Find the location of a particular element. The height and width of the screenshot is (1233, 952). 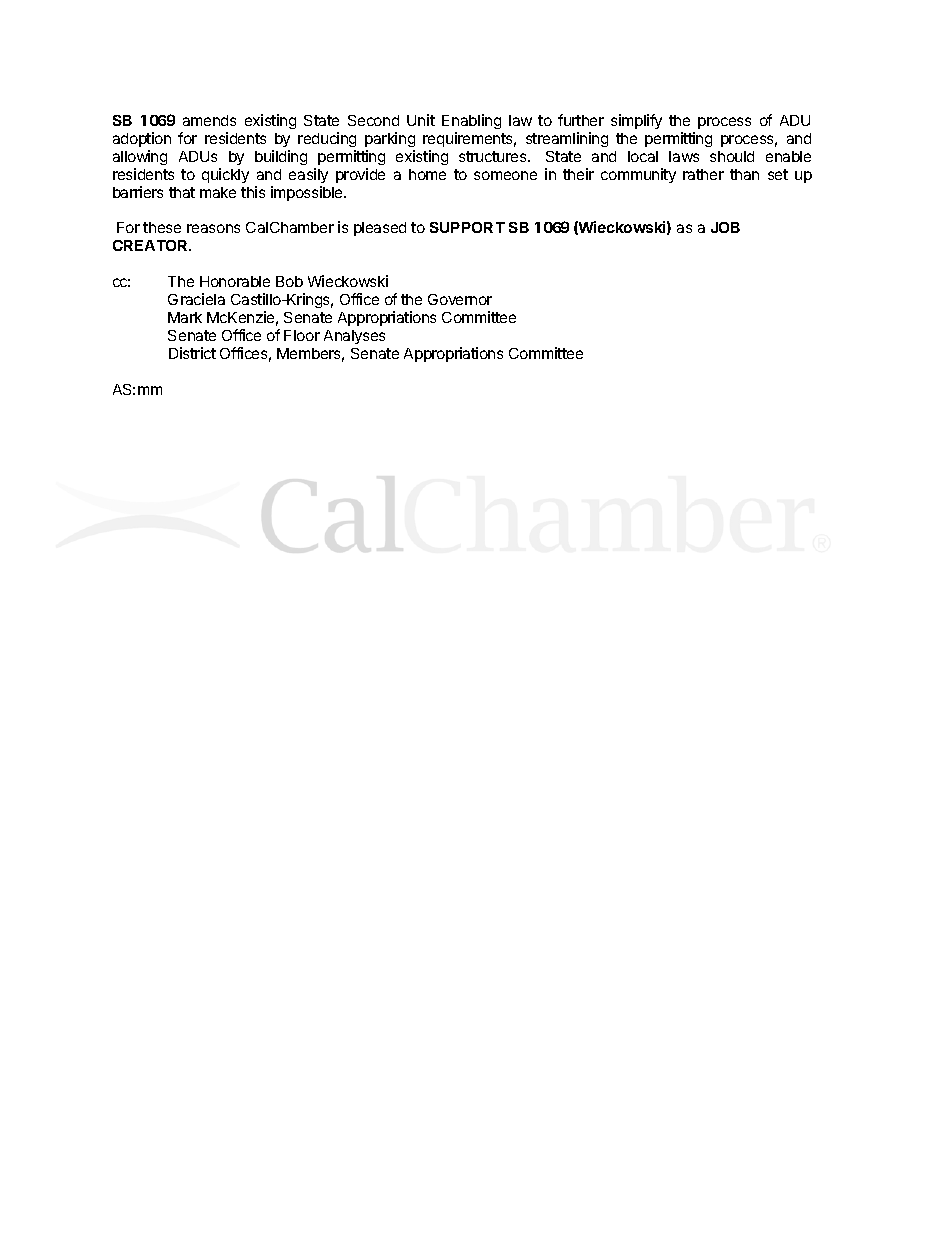

rather is located at coordinates (703, 174).
